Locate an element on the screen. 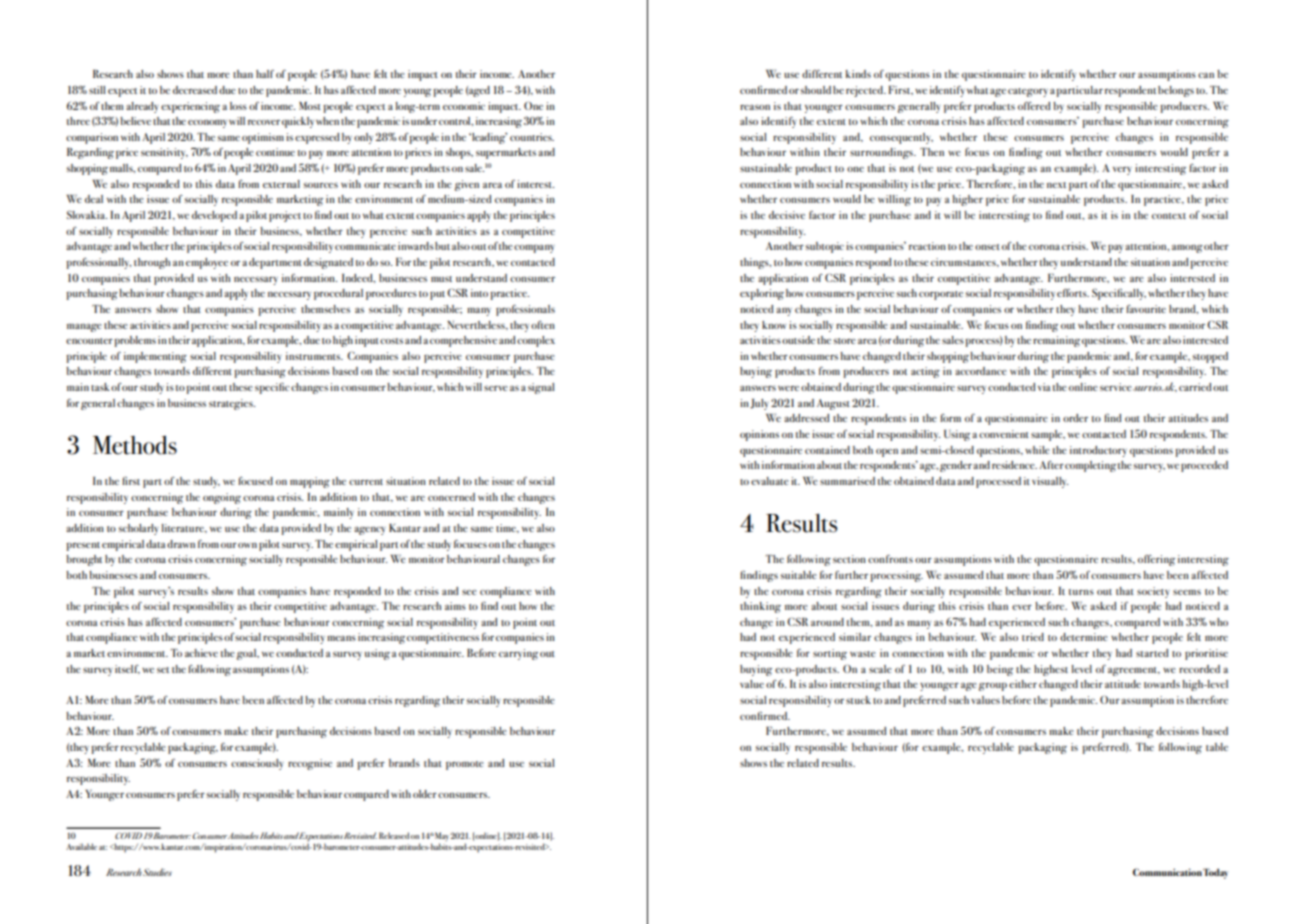 The height and width of the screenshot is (924, 1295). decreased is located at coordinates (195, 90).
